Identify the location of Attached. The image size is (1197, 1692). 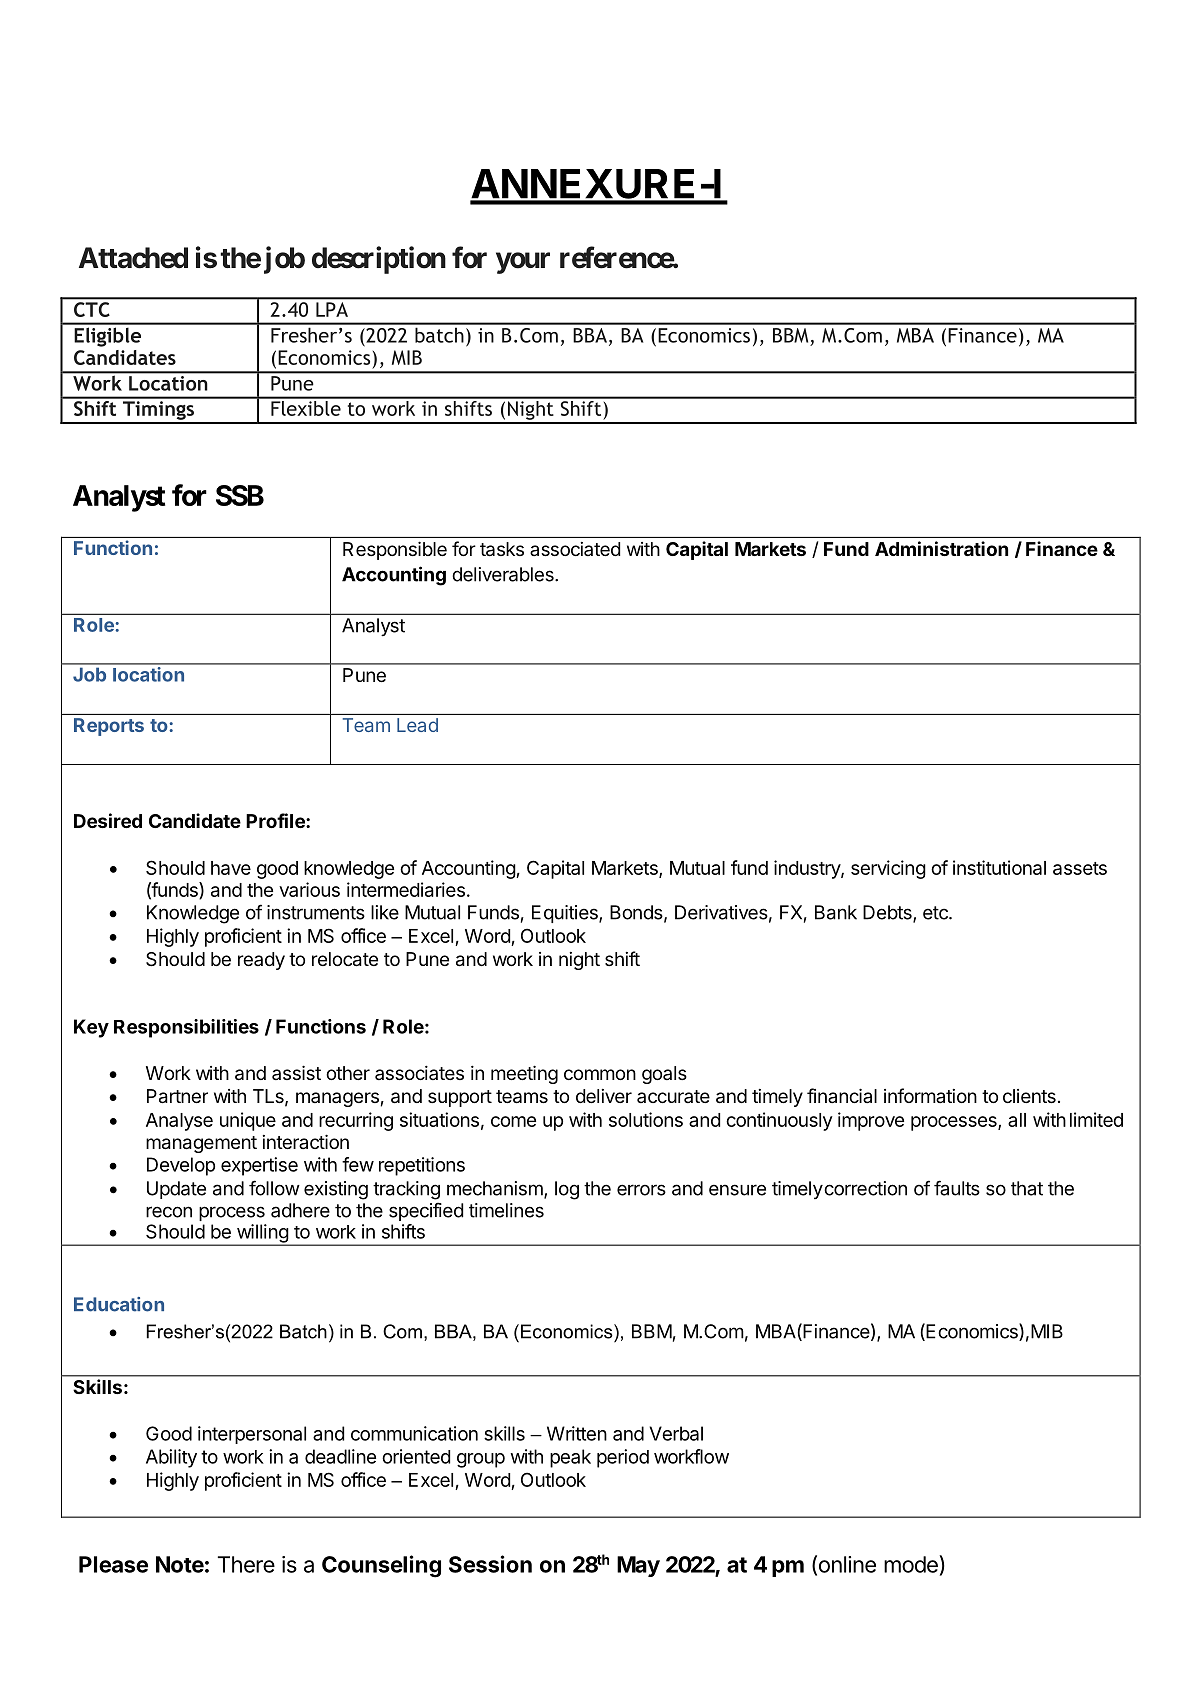
(133, 258).
